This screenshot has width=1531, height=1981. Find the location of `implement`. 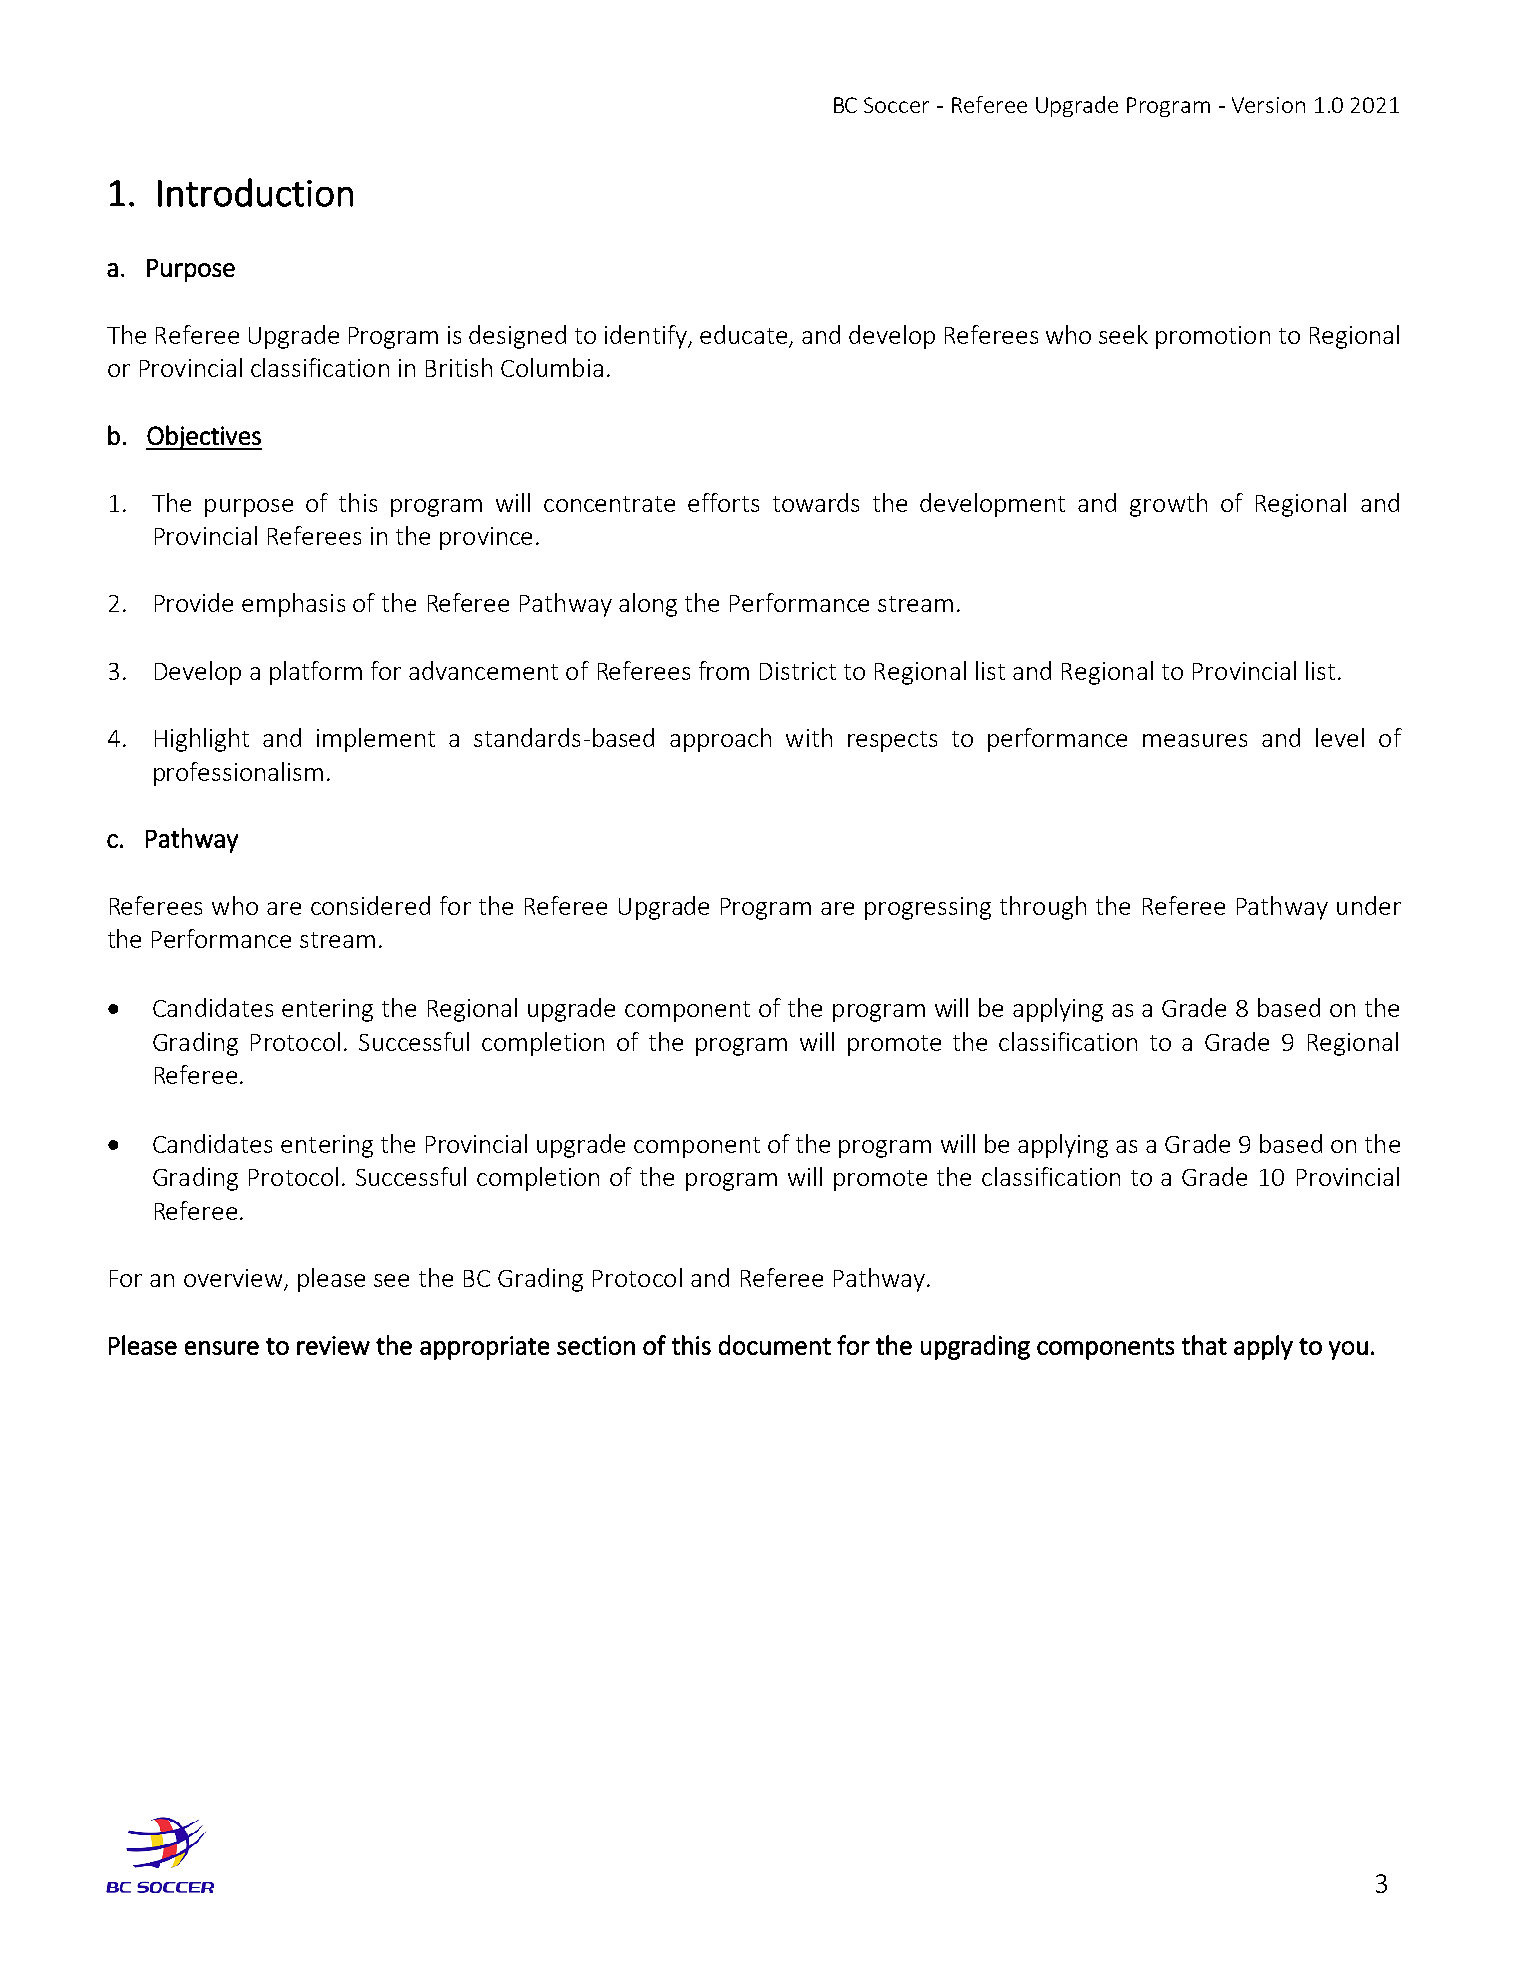

implement is located at coordinates (376, 740).
